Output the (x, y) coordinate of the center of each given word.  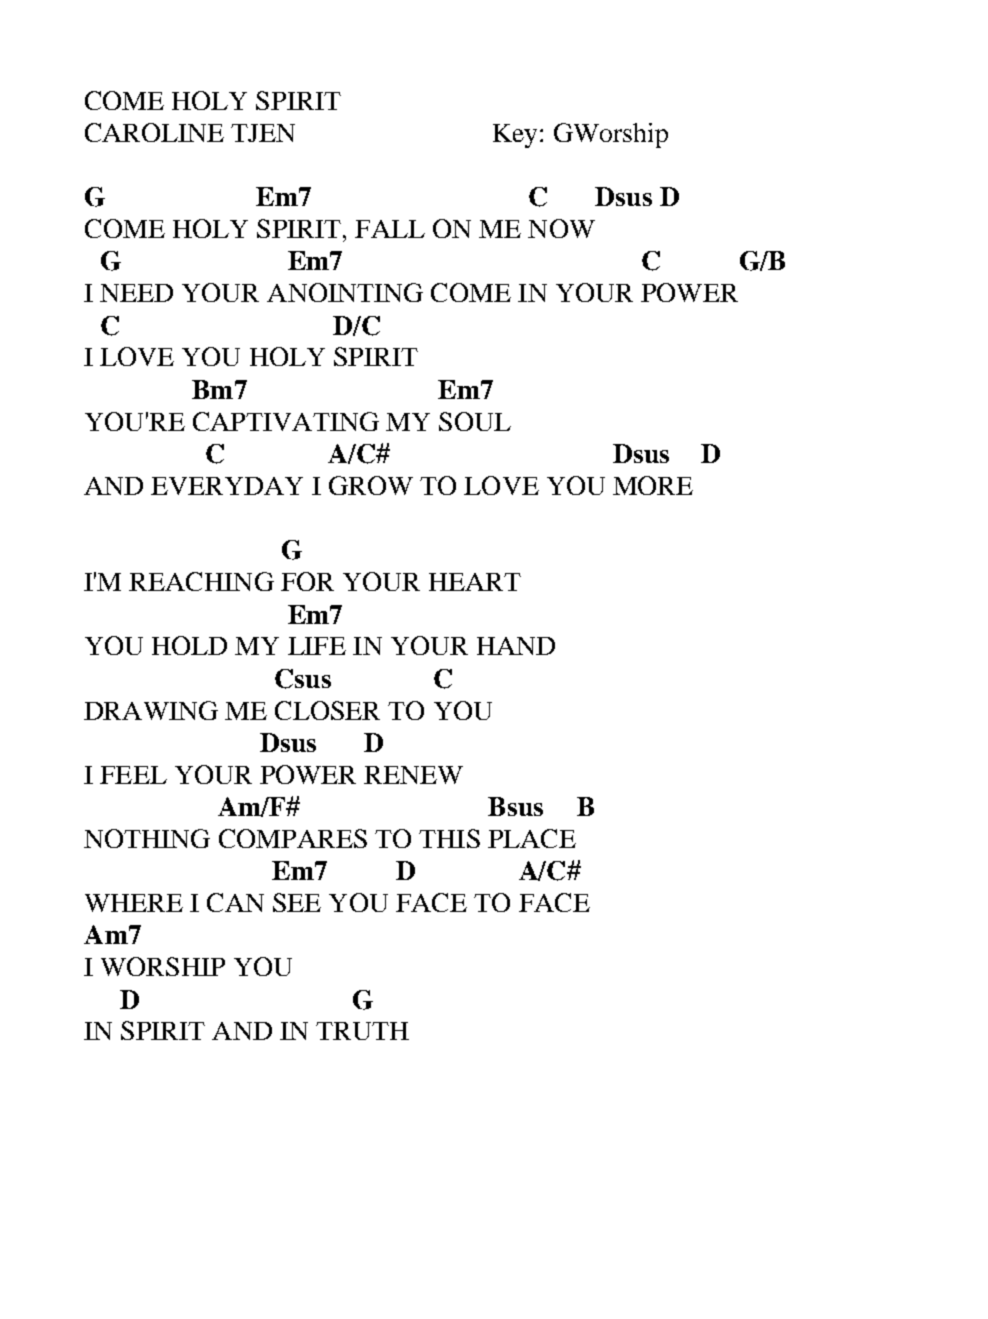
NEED (136, 293)
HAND (516, 646)
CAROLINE (154, 132)
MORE (653, 485)
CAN (235, 902)
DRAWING (151, 710)
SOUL (475, 421)
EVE (178, 486)
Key (515, 136)
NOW (561, 228)
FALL (390, 229)
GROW (371, 485)
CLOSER (327, 710)
